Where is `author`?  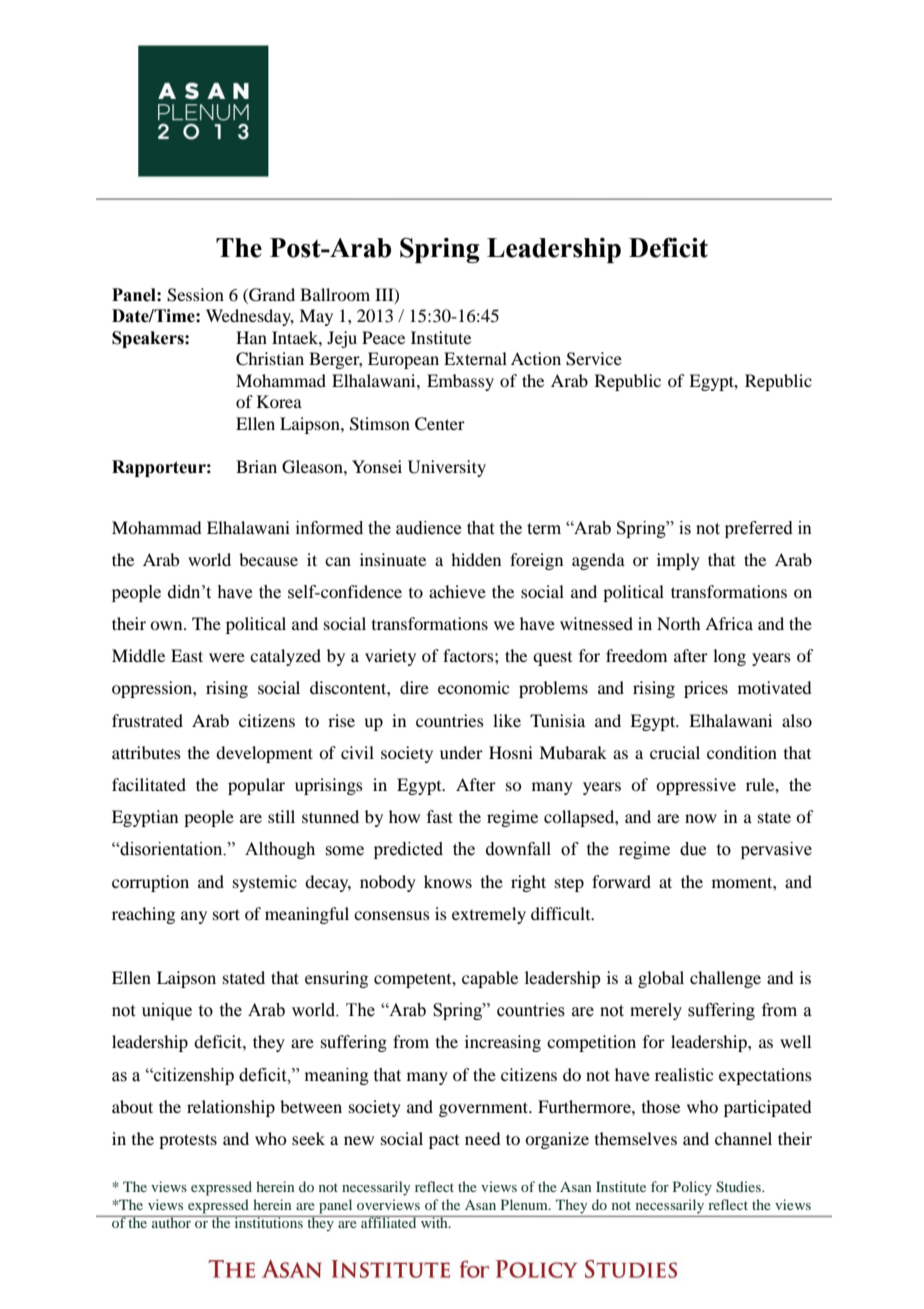 author is located at coordinates (171, 1221).
